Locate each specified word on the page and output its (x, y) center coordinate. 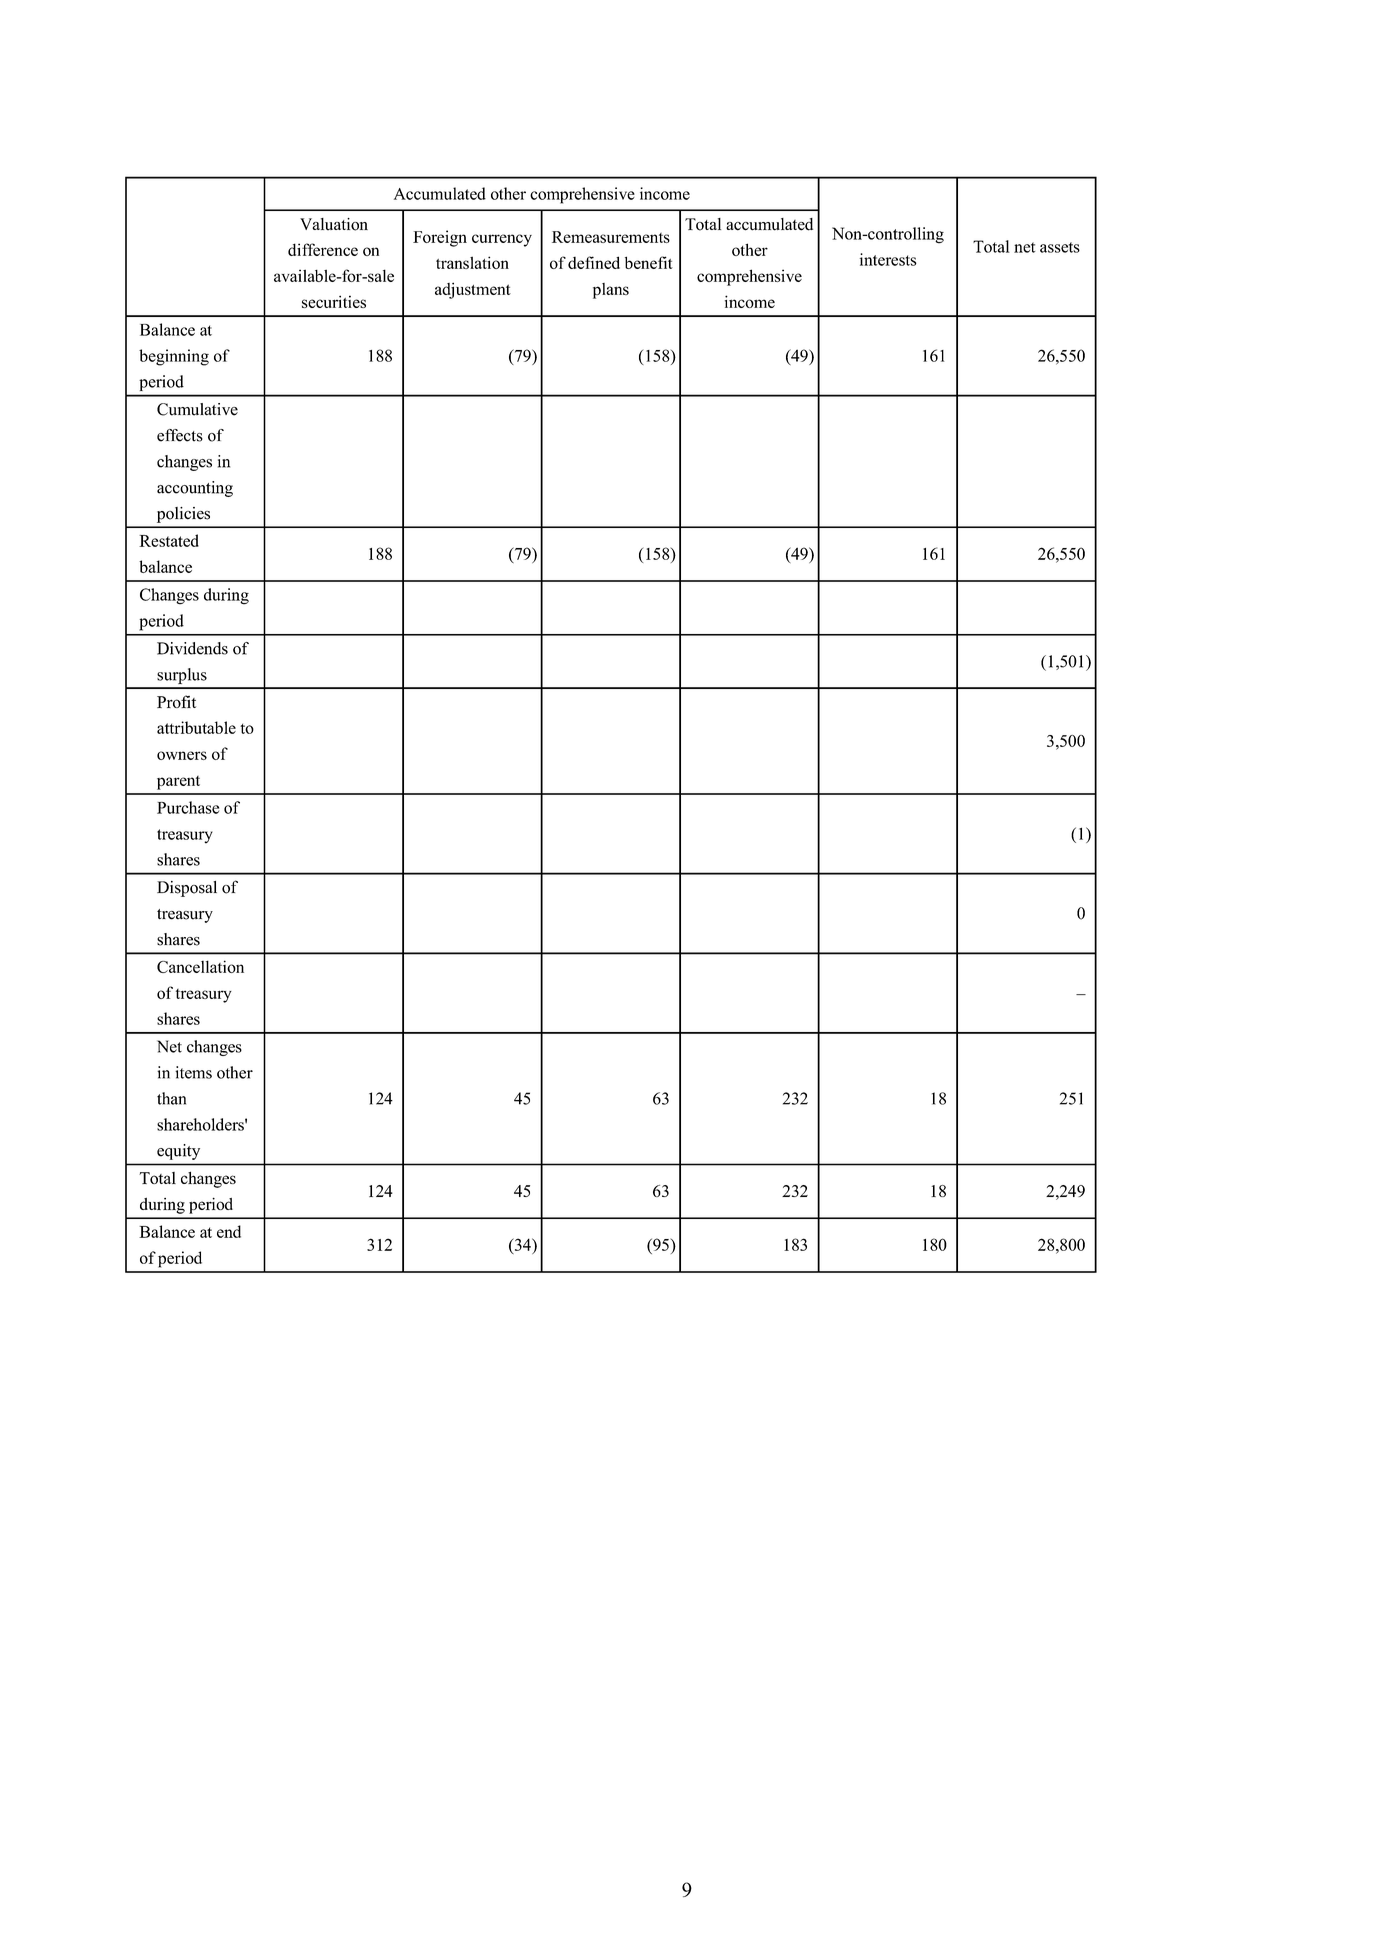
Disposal (187, 889)
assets (1060, 247)
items (193, 1072)
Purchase (188, 807)
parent (178, 783)
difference (323, 249)
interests (888, 259)
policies (183, 515)
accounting (195, 489)
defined (594, 262)
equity (178, 1152)
